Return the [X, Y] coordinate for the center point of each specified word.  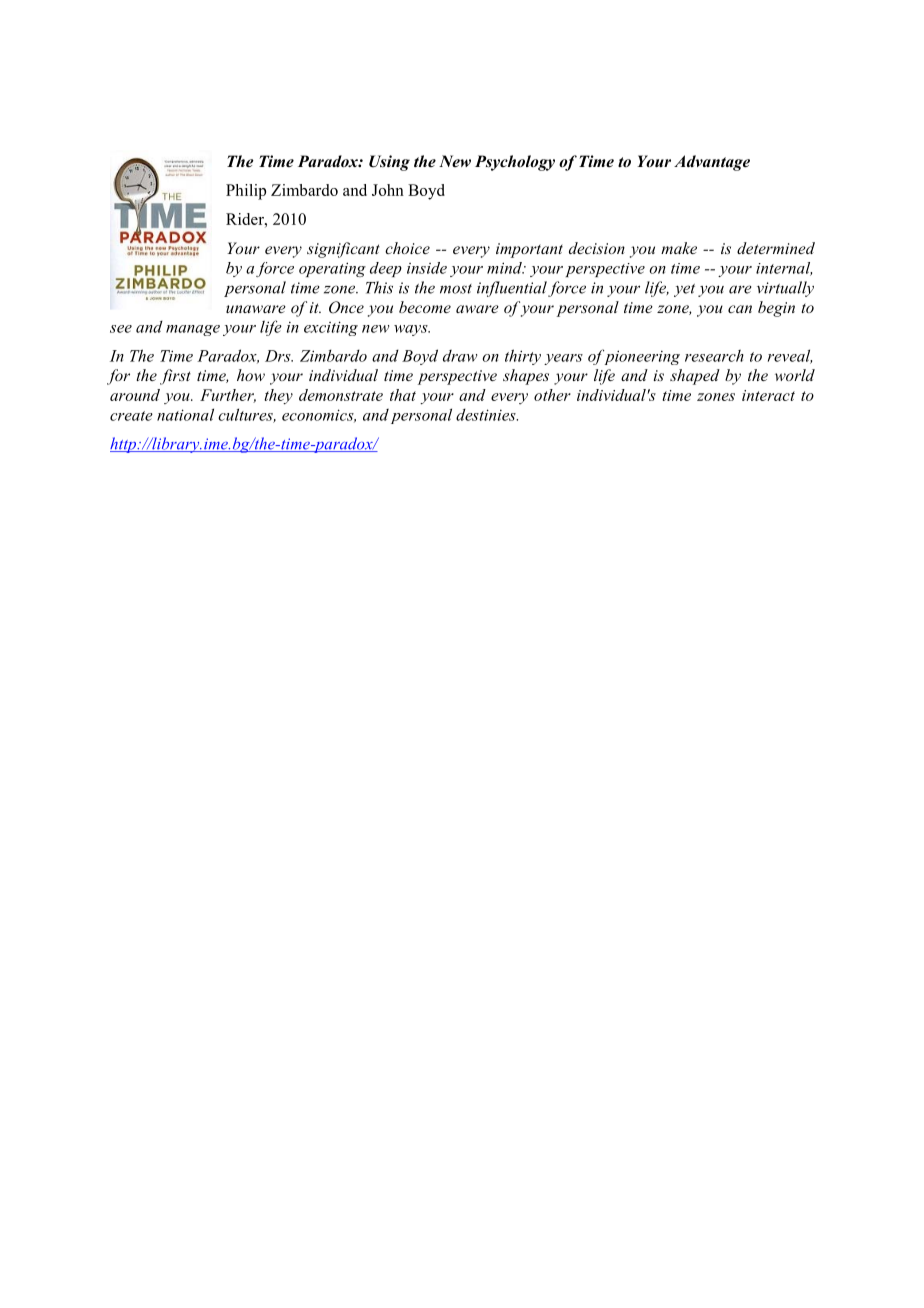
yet [684, 290]
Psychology [515, 163]
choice [407, 248]
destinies [487, 415]
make [679, 248]
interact [768, 395]
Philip [246, 192]
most [456, 289]
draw [460, 356]
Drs [279, 356]
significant [343, 250]
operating [332, 269]
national [185, 414]
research [714, 355]
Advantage [712, 163]
